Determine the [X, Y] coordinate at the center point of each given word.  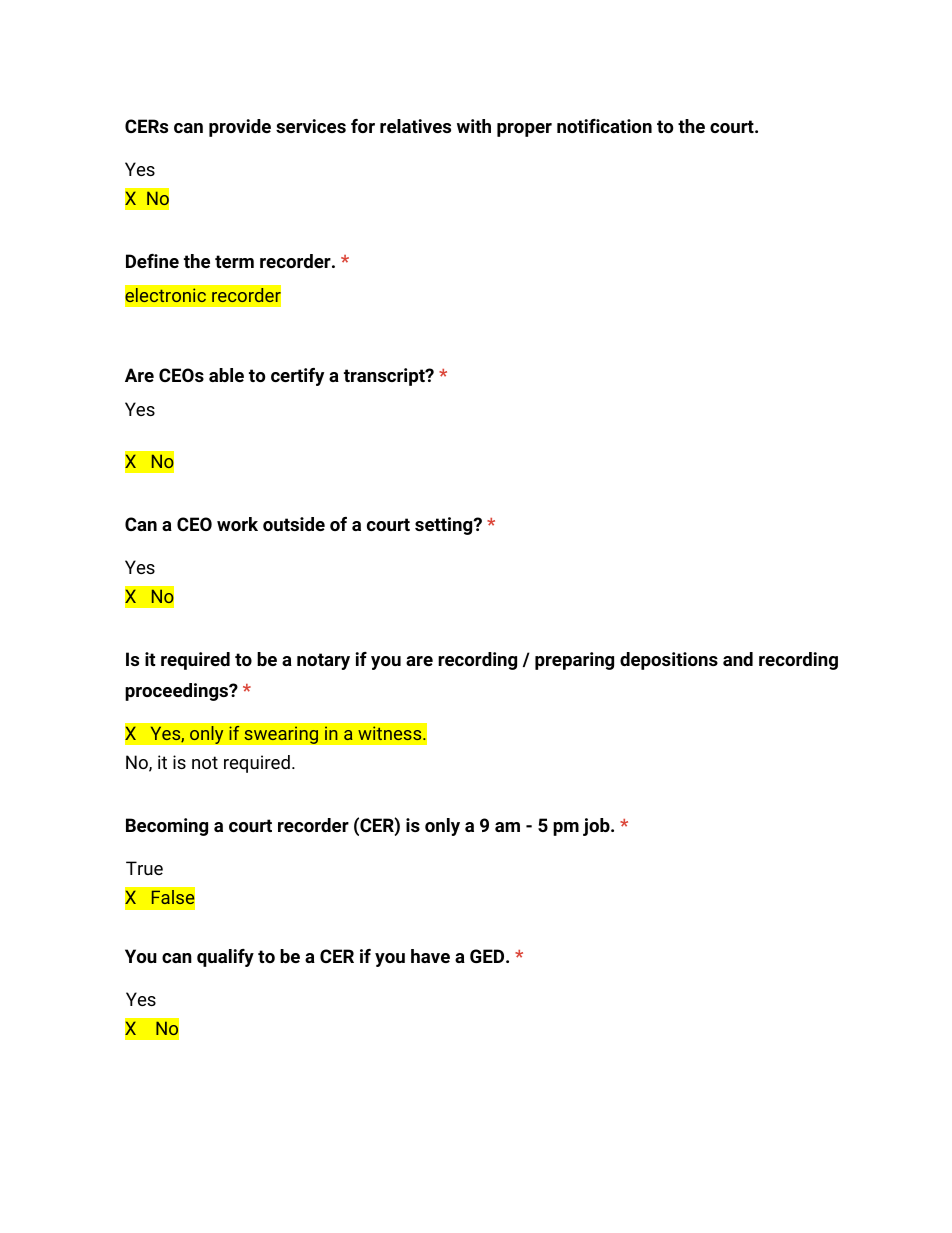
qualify [225, 958]
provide [240, 128]
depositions [669, 661]
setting [444, 526]
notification [604, 126]
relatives [415, 126]
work [237, 524]
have [430, 956]
